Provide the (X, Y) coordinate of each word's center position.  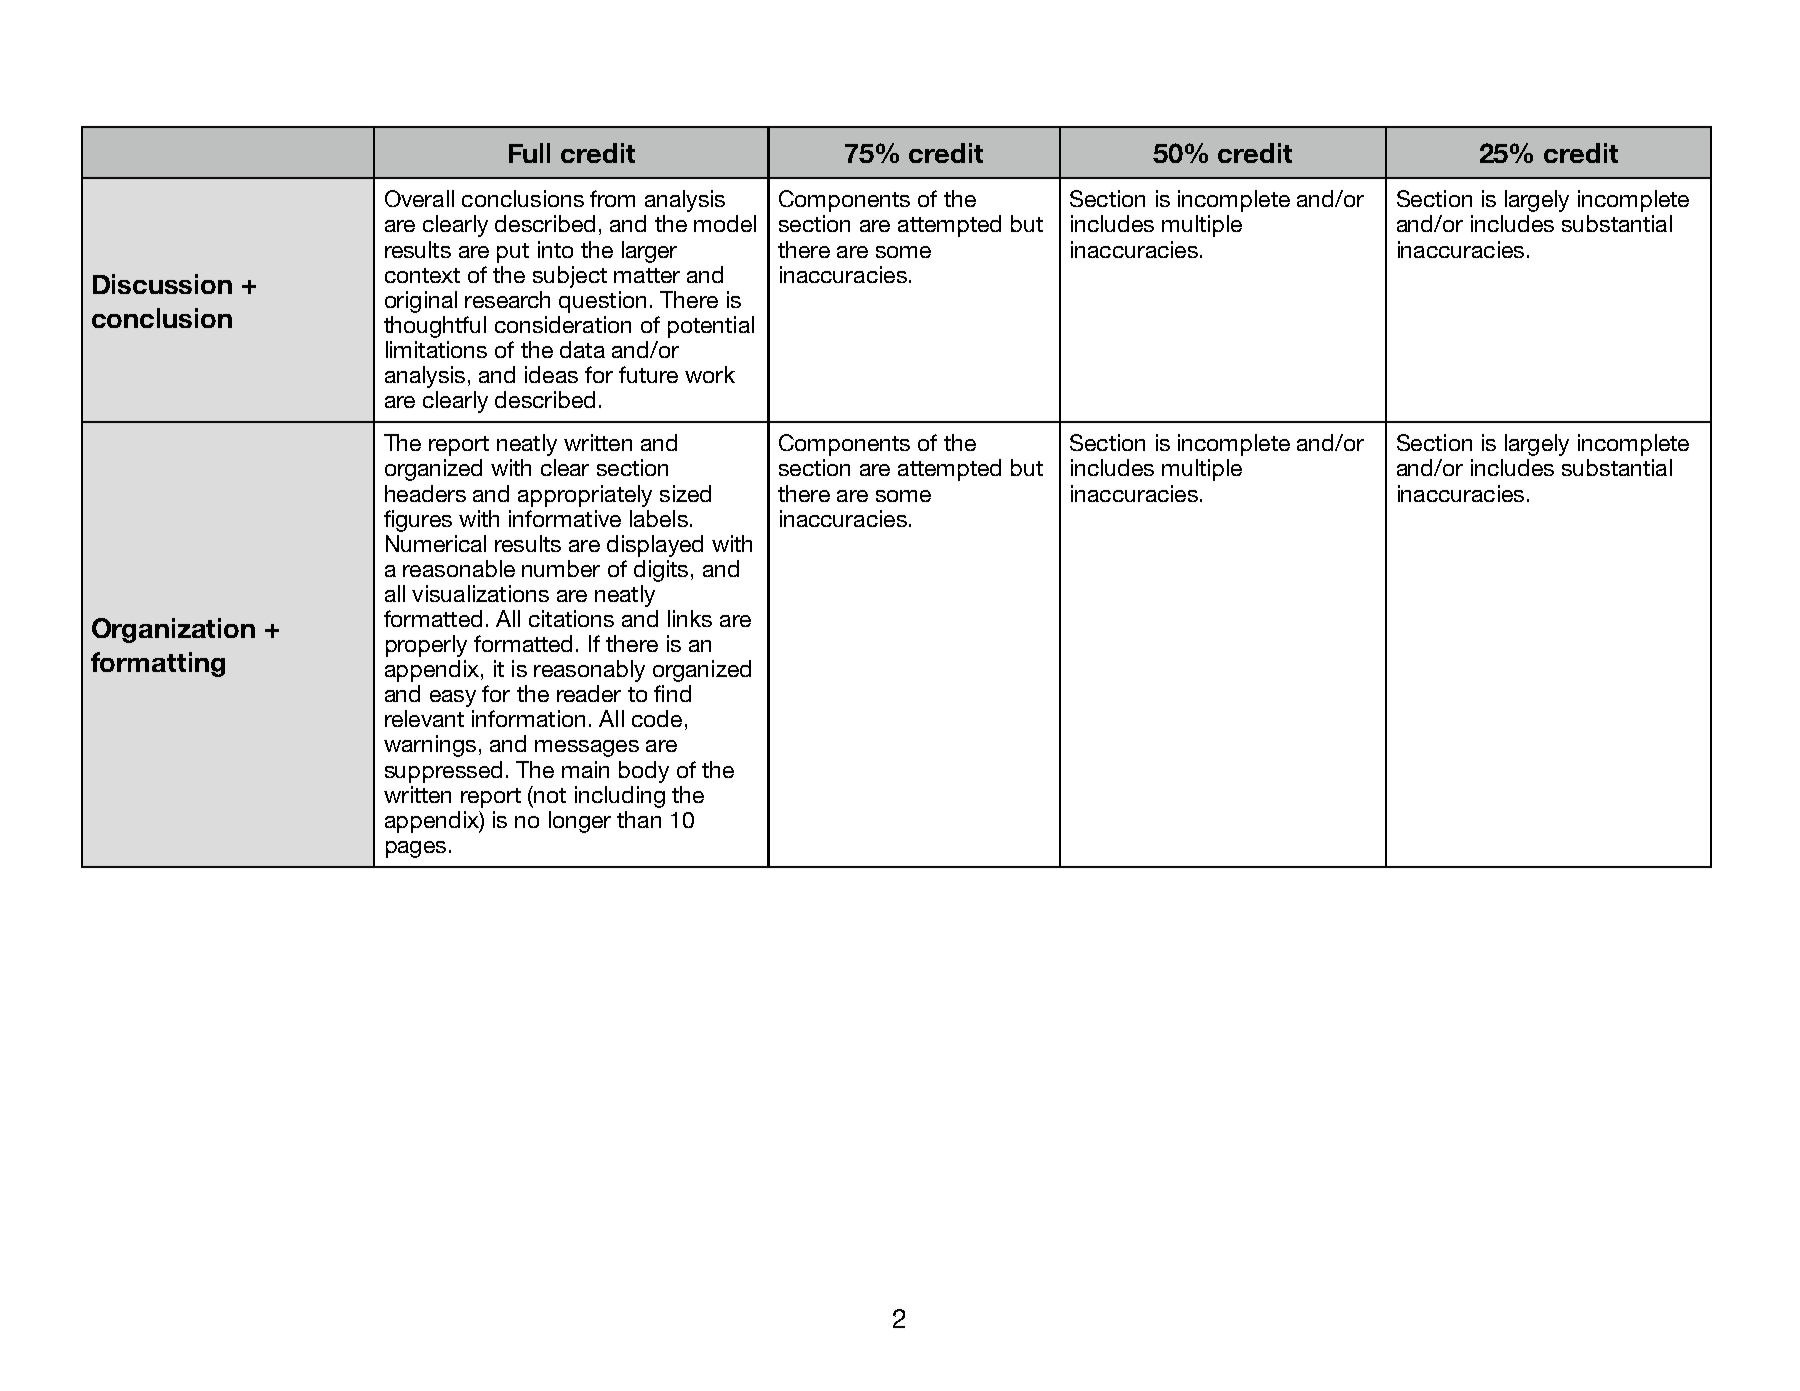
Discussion (162, 284)
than (639, 819)
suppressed (443, 772)
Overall (419, 198)
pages (416, 849)
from (612, 198)
